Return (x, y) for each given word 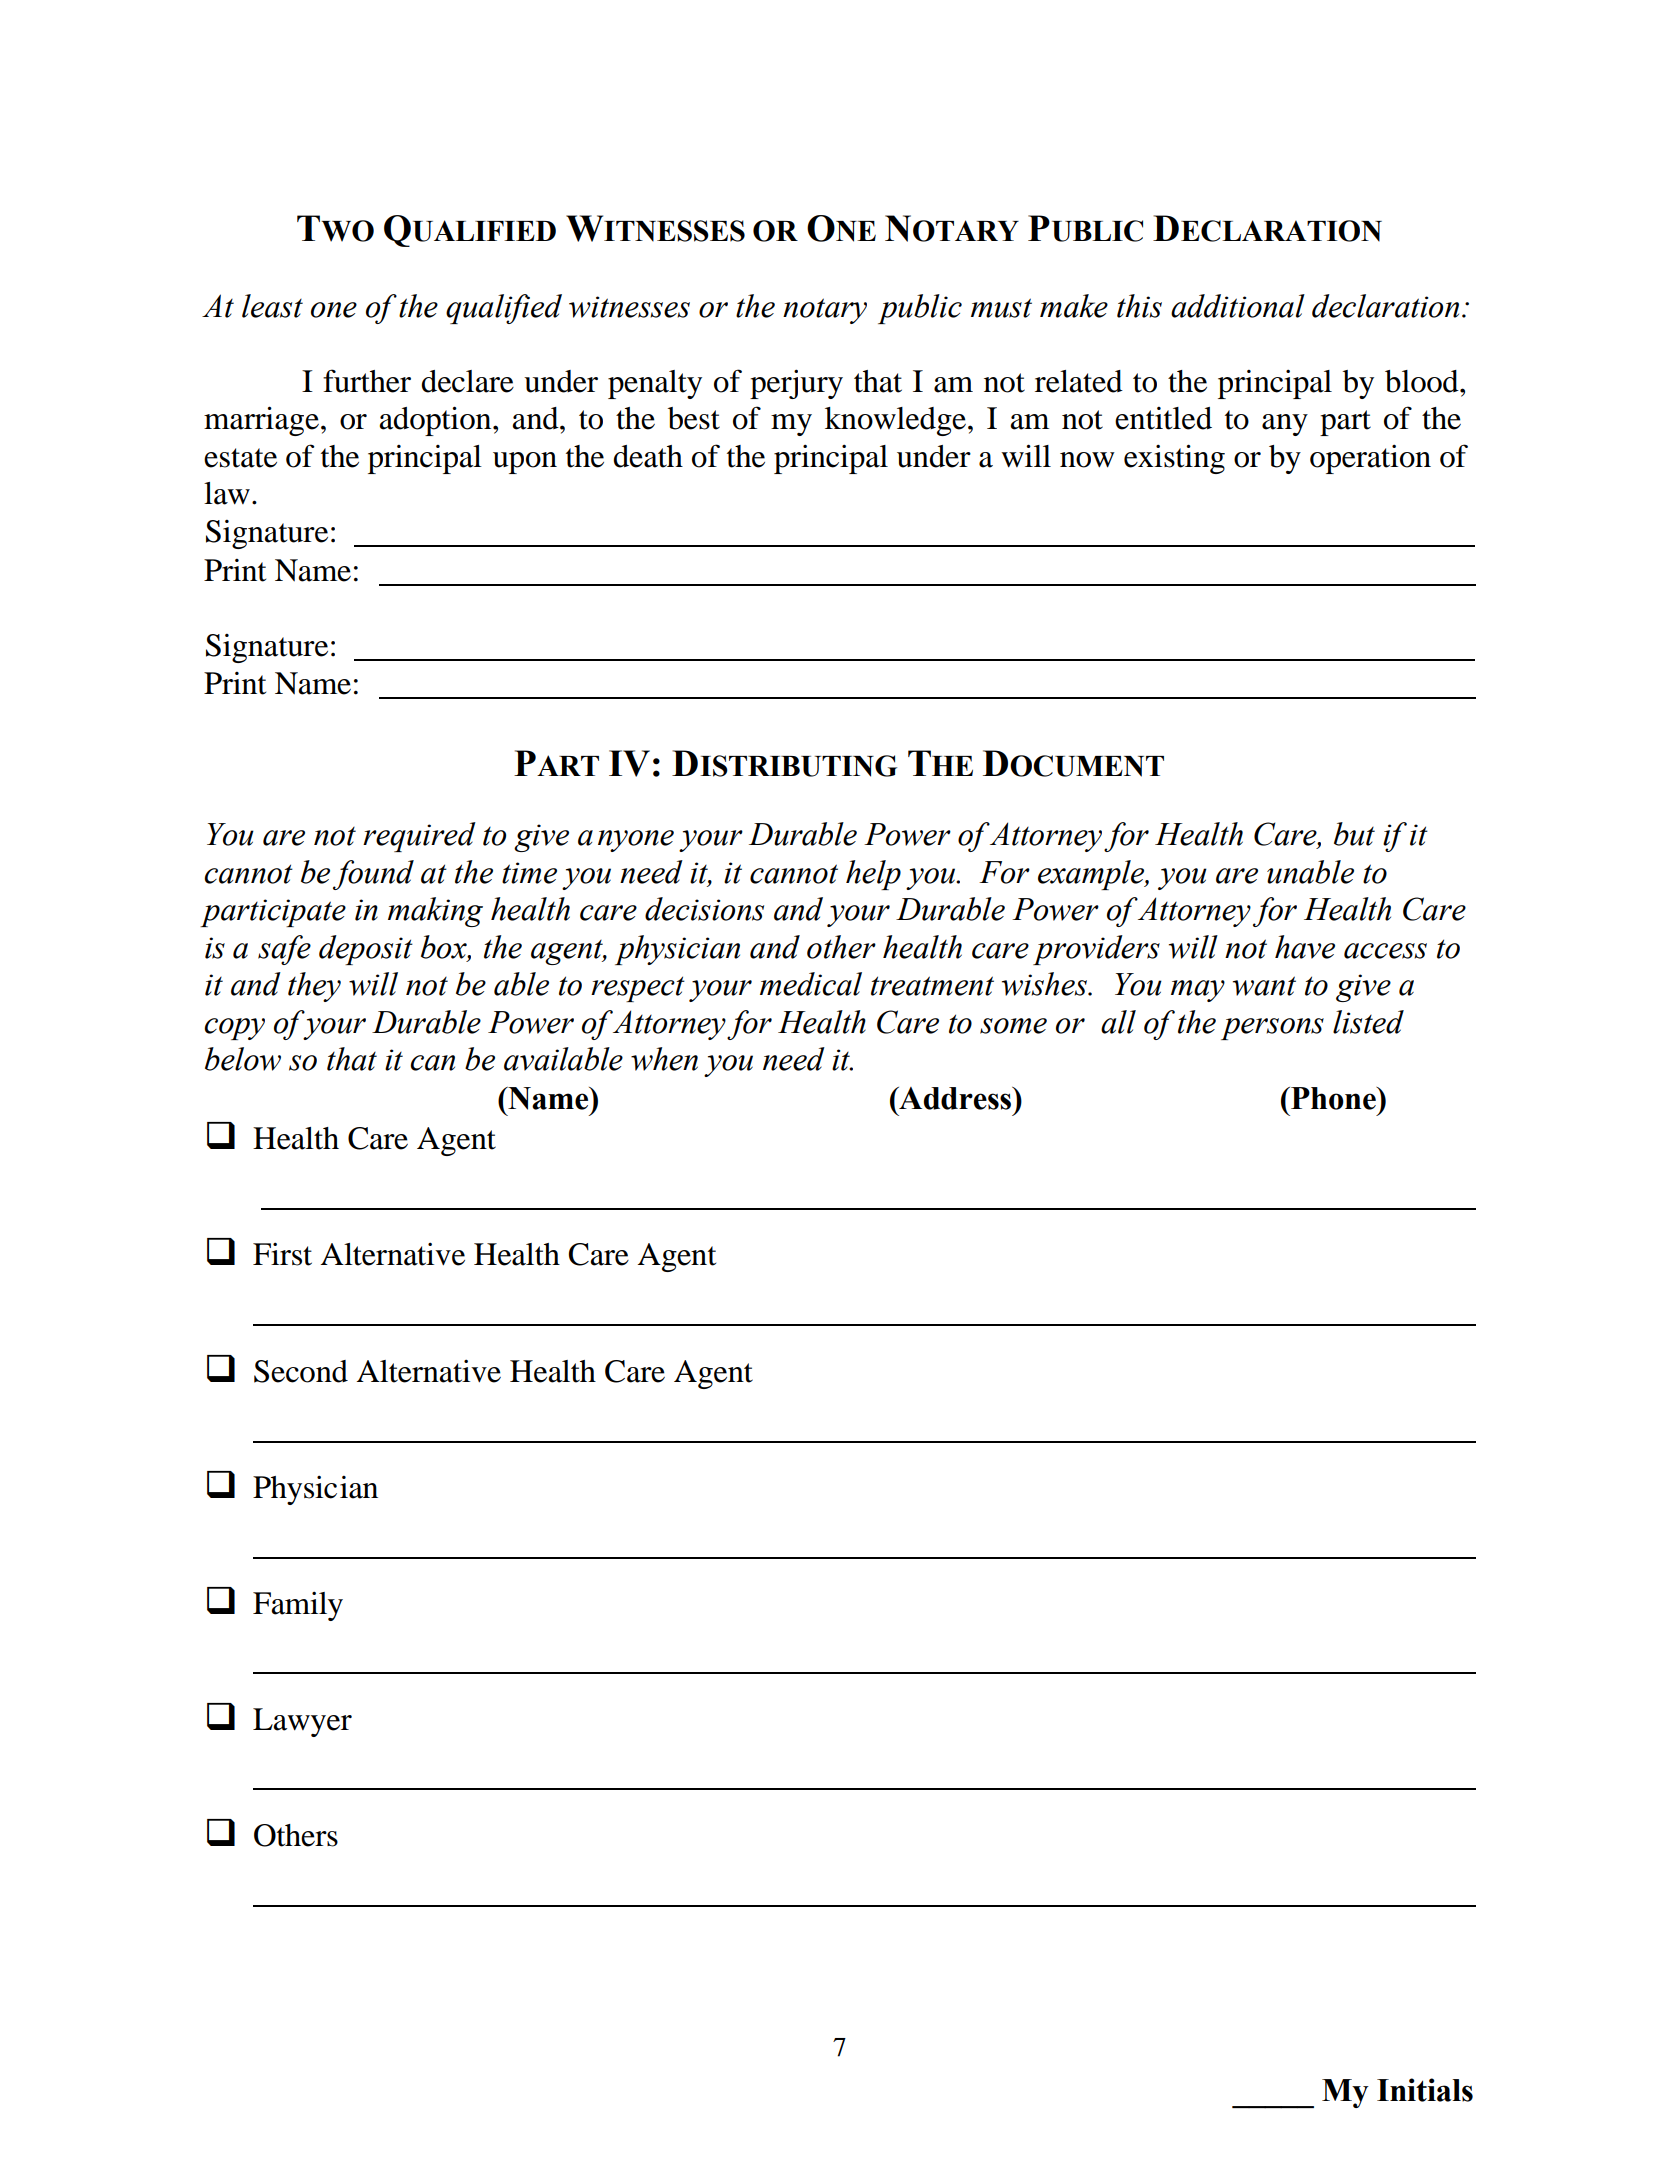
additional (1238, 306)
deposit (366, 950)
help (873, 875)
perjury (796, 384)
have (1305, 947)
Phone (1333, 1098)
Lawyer (302, 1722)
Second (301, 1371)
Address (955, 1098)
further (367, 381)
